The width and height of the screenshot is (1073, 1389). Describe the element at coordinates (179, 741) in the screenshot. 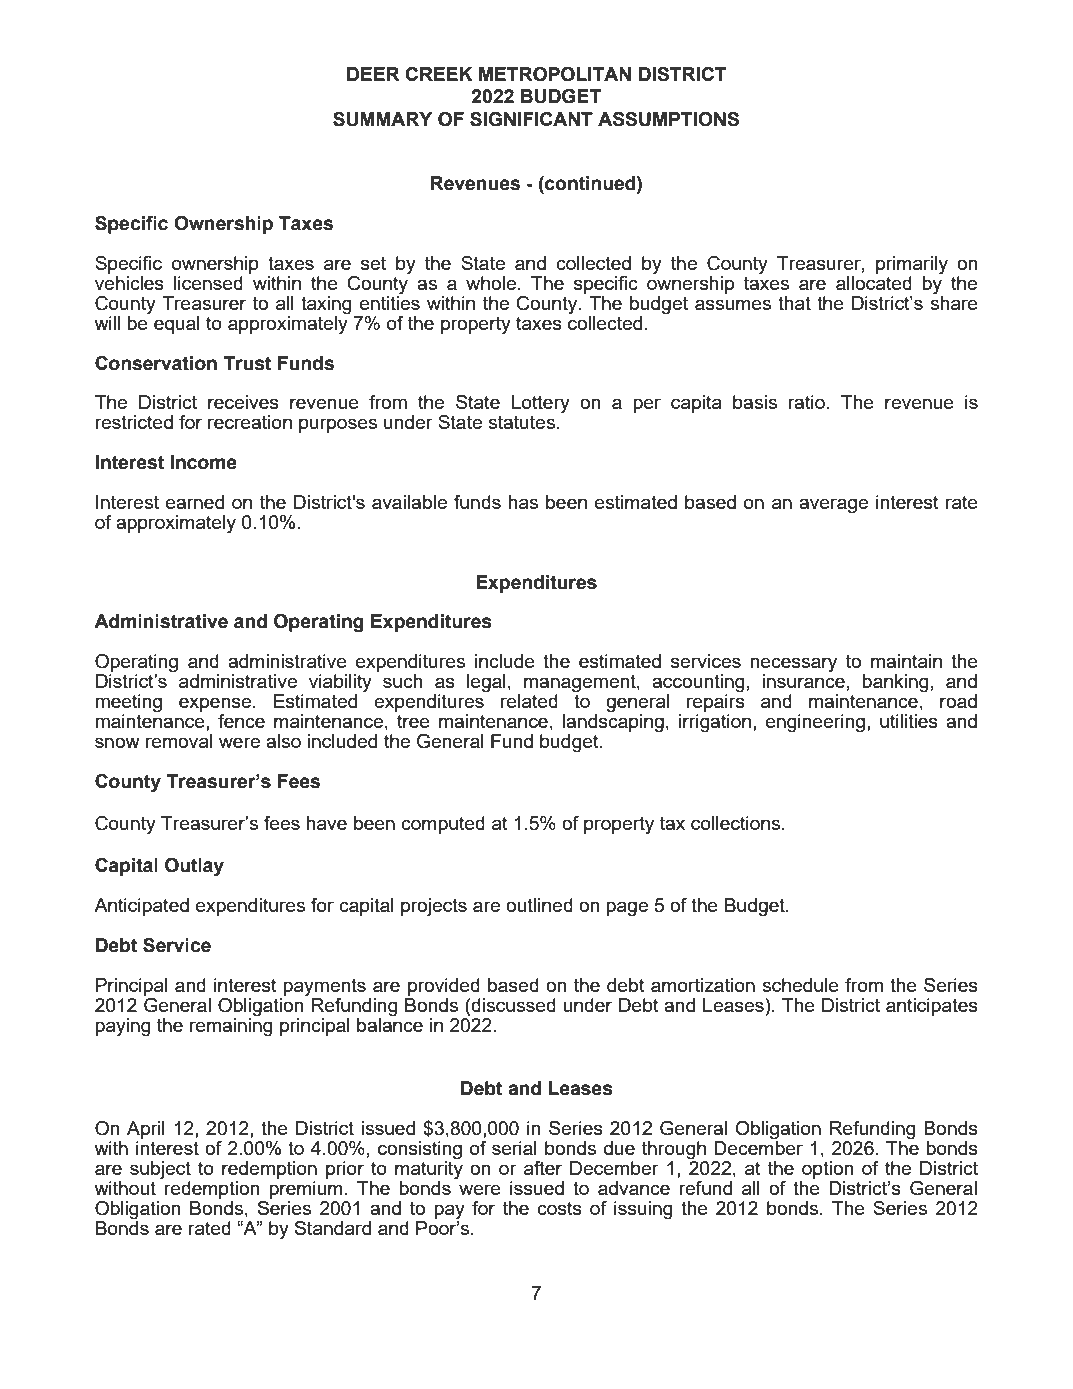

I see `removal` at that location.
